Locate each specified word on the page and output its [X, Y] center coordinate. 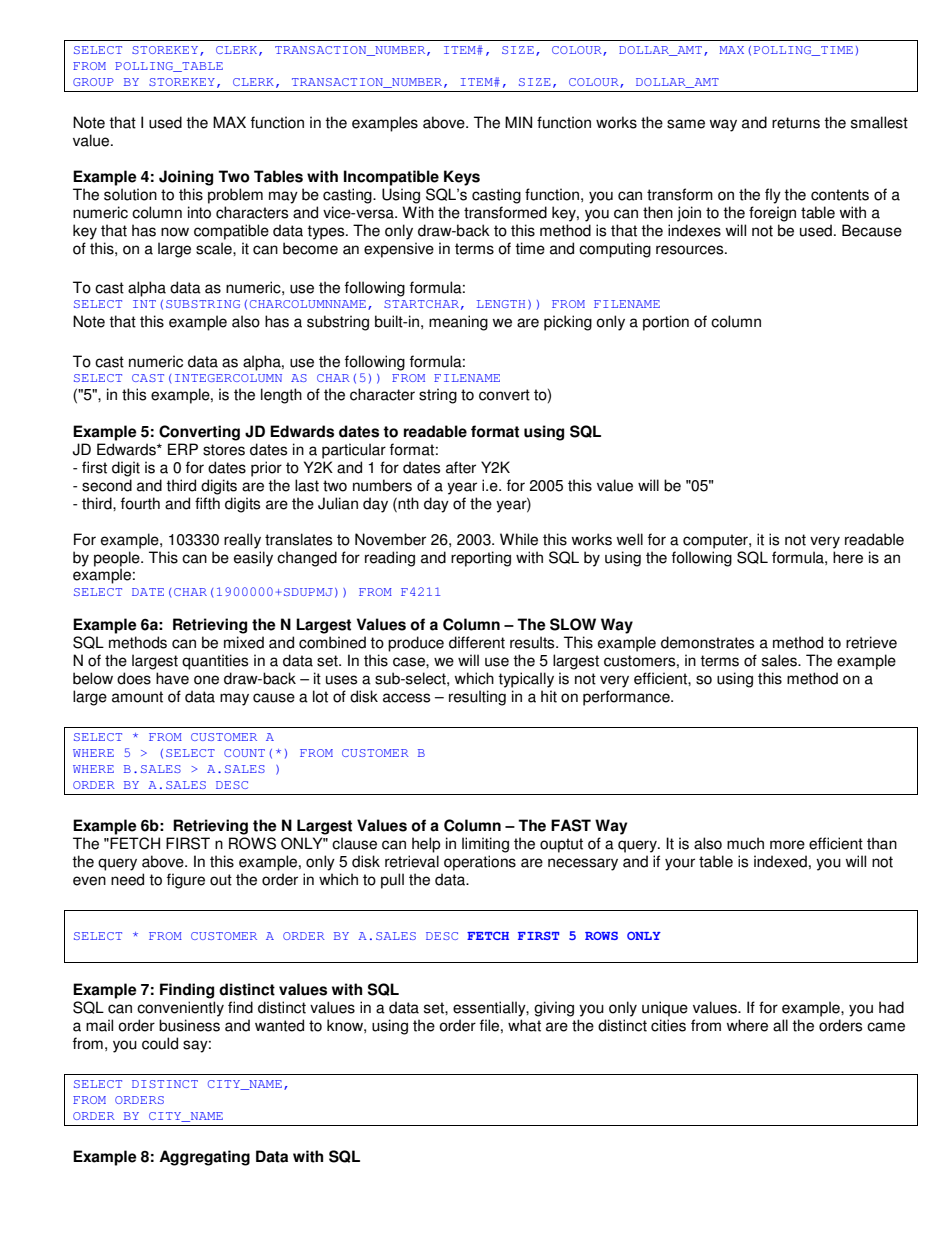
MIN [518, 122]
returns [796, 123]
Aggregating [204, 1158]
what [524, 1025]
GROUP [93, 82]
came [886, 1027]
